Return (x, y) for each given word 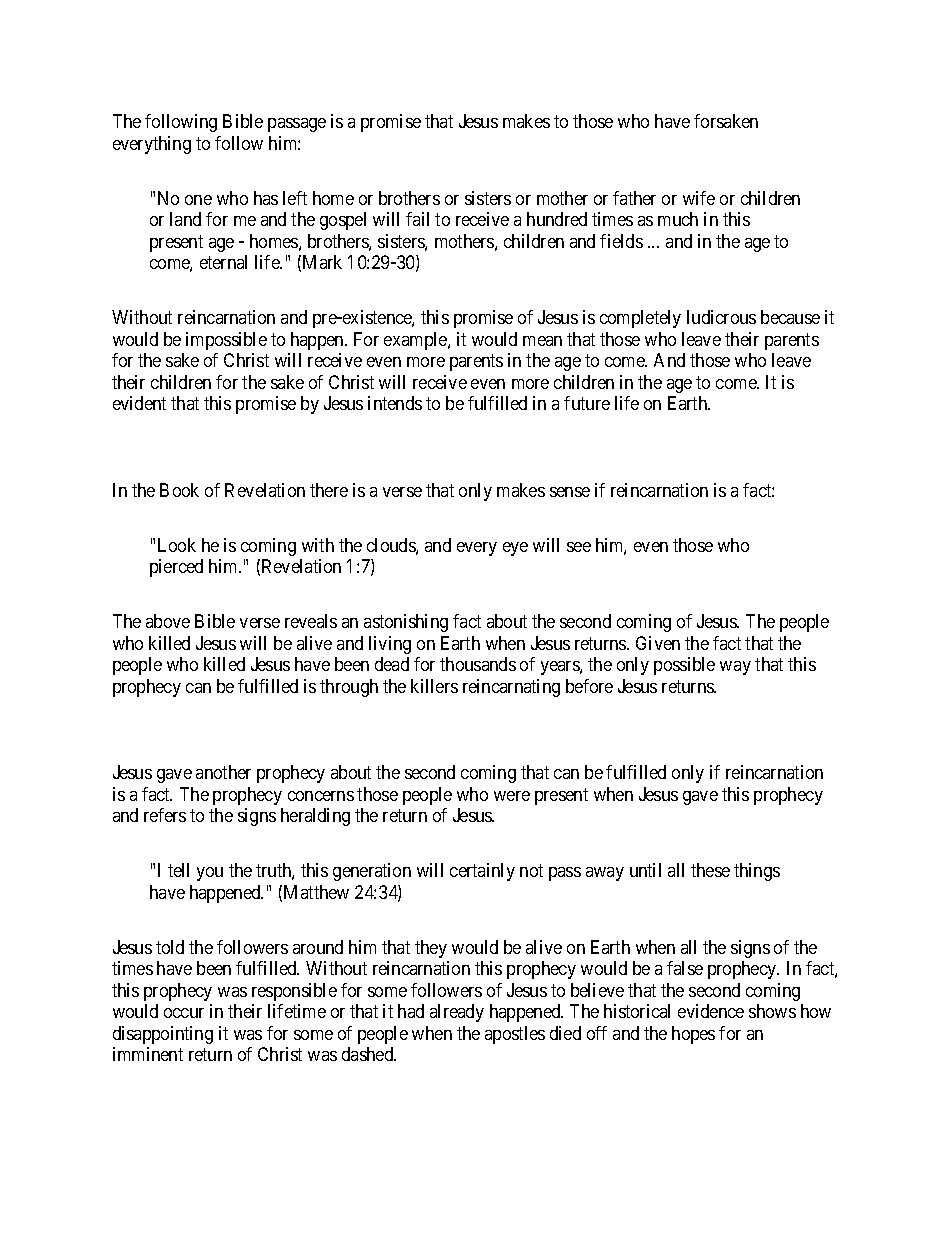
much (678, 219)
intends (395, 403)
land (185, 219)
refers (165, 815)
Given (658, 643)
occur (184, 1013)
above (168, 621)
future (587, 403)
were (512, 796)
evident (139, 403)
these (710, 870)
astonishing (406, 623)
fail (417, 219)
